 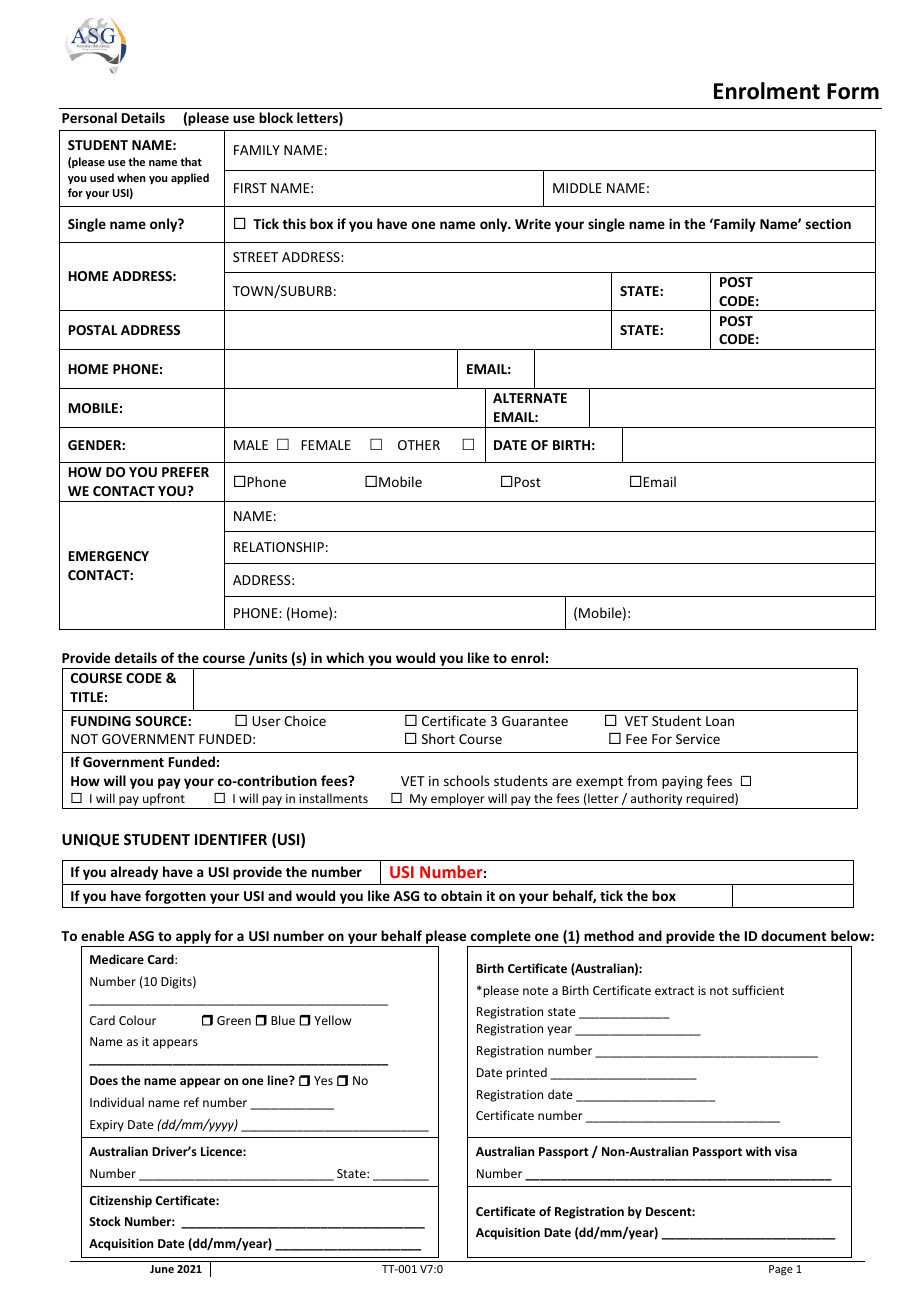 What do you see at coordinates (191, 161) in the screenshot?
I see `that` at bounding box center [191, 161].
